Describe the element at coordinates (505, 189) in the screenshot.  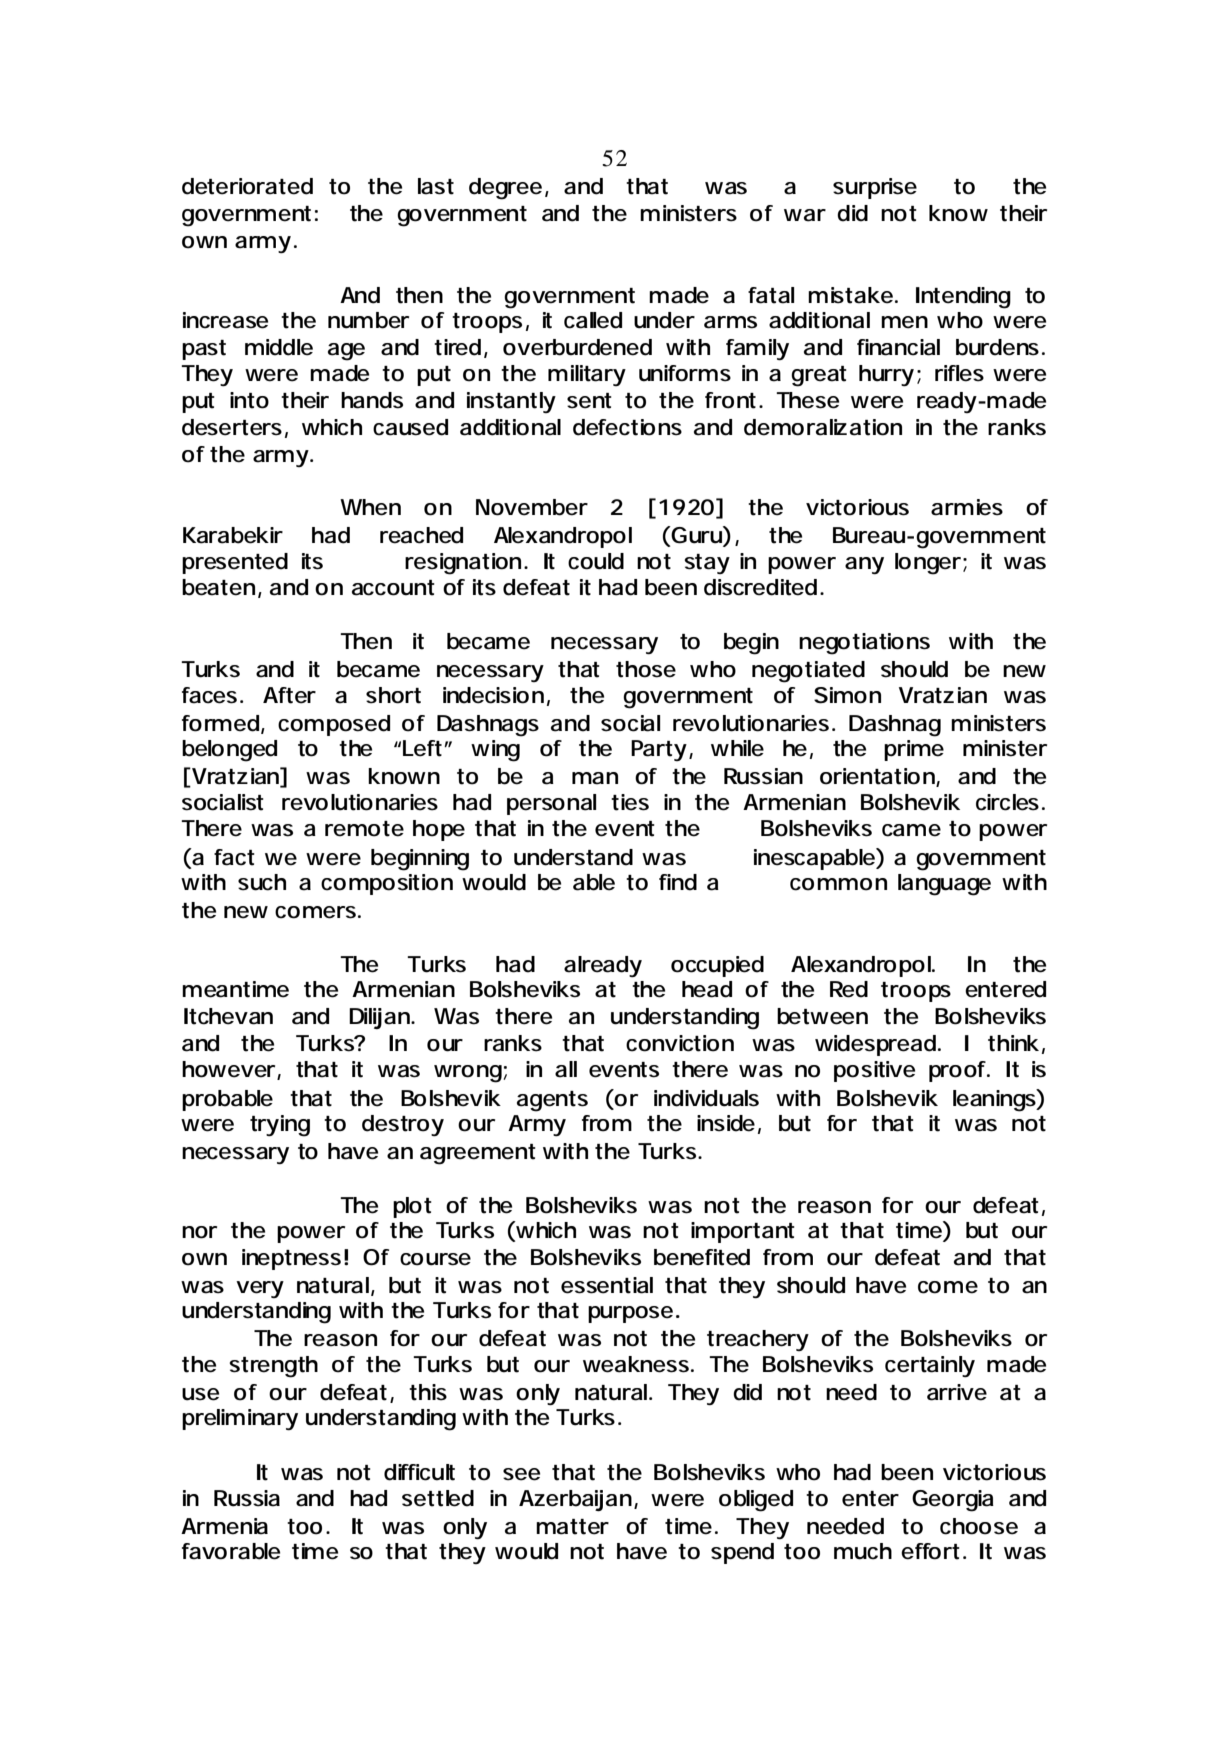
I see `degree` at that location.
